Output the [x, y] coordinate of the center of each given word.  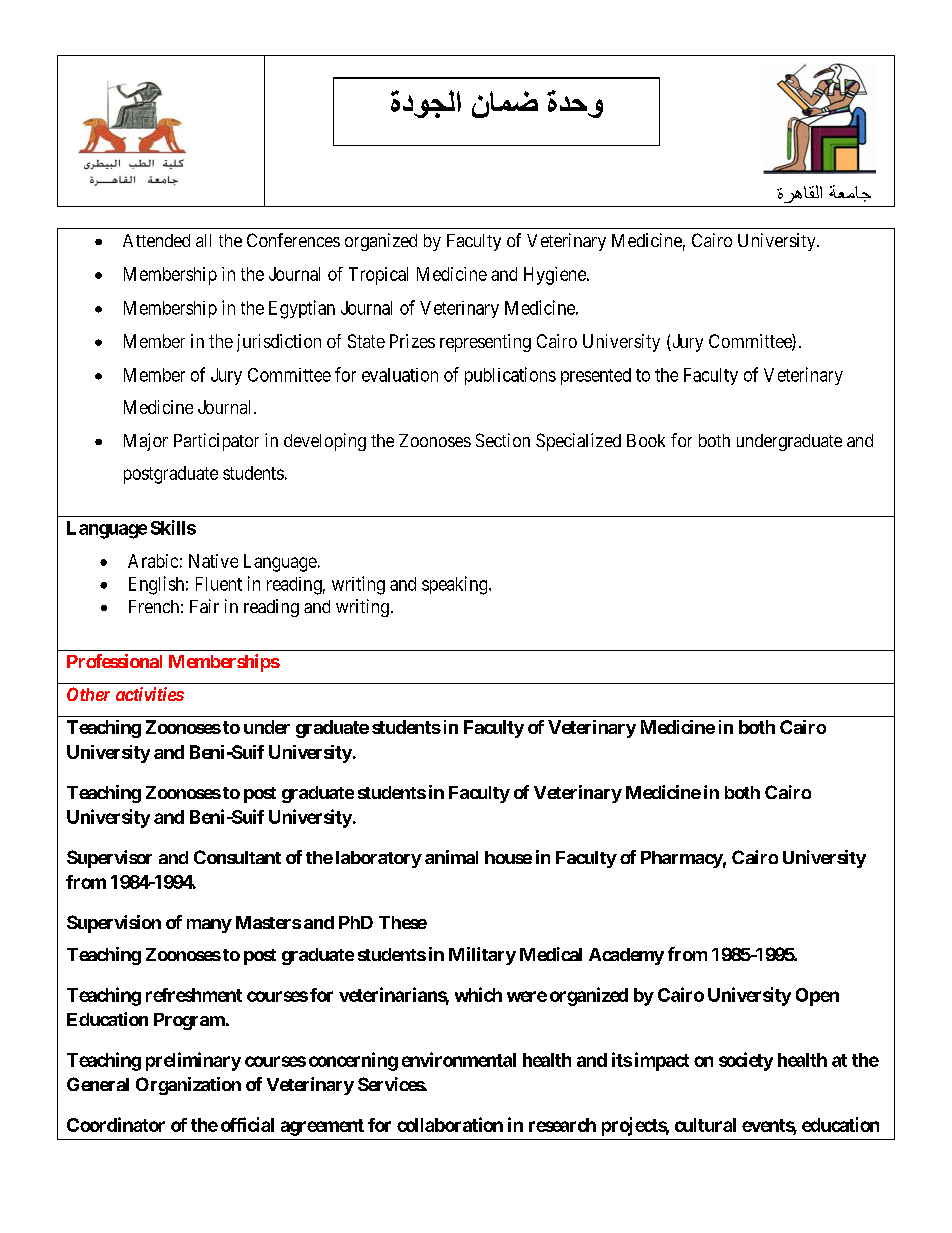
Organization [188, 1086]
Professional [114, 661]
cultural [705, 1125]
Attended [156, 240]
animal [451, 857]
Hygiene [556, 276]
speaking [456, 585]
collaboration [450, 1124]
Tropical [378, 276]
